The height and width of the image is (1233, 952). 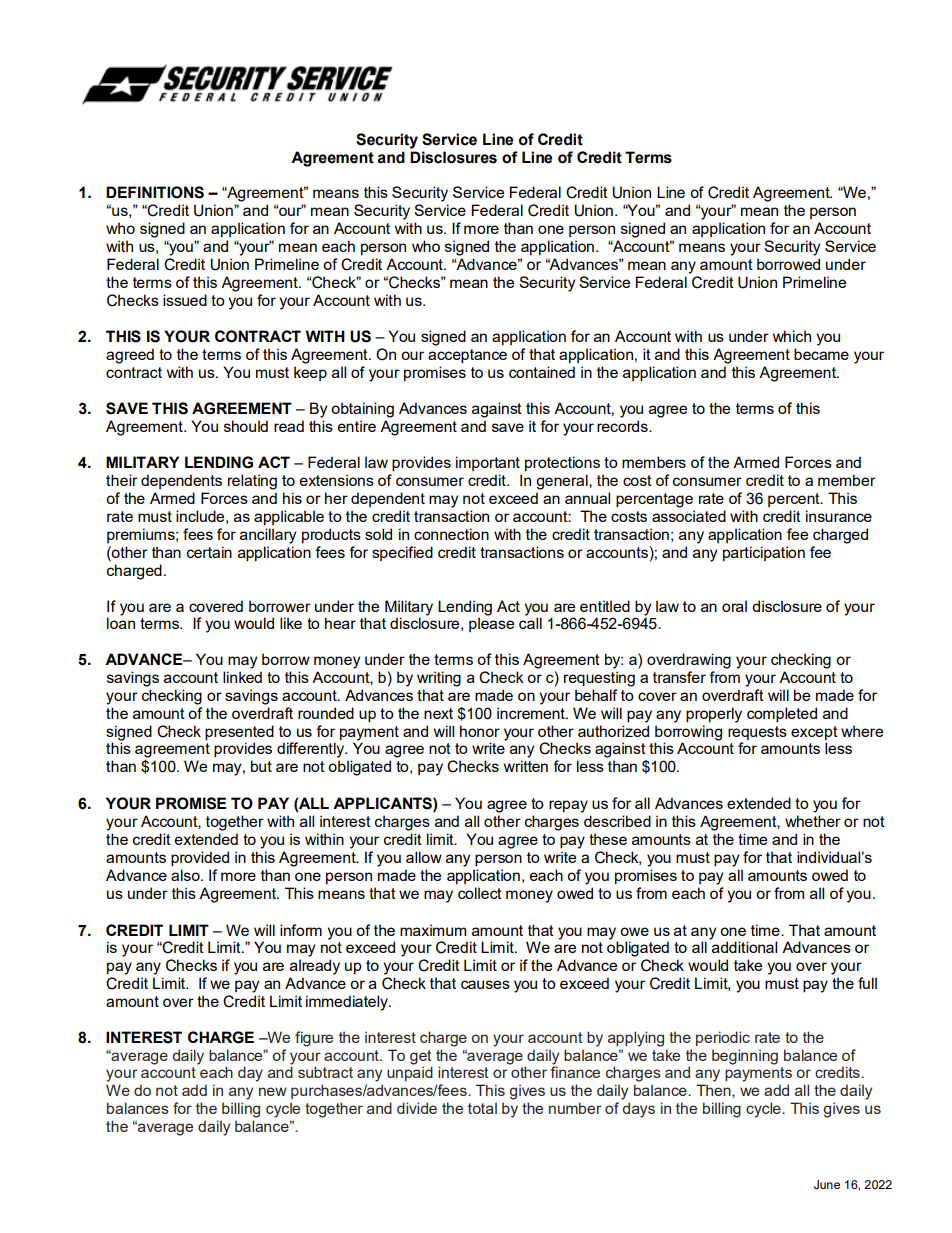 I want to click on also, so click(x=186, y=875).
